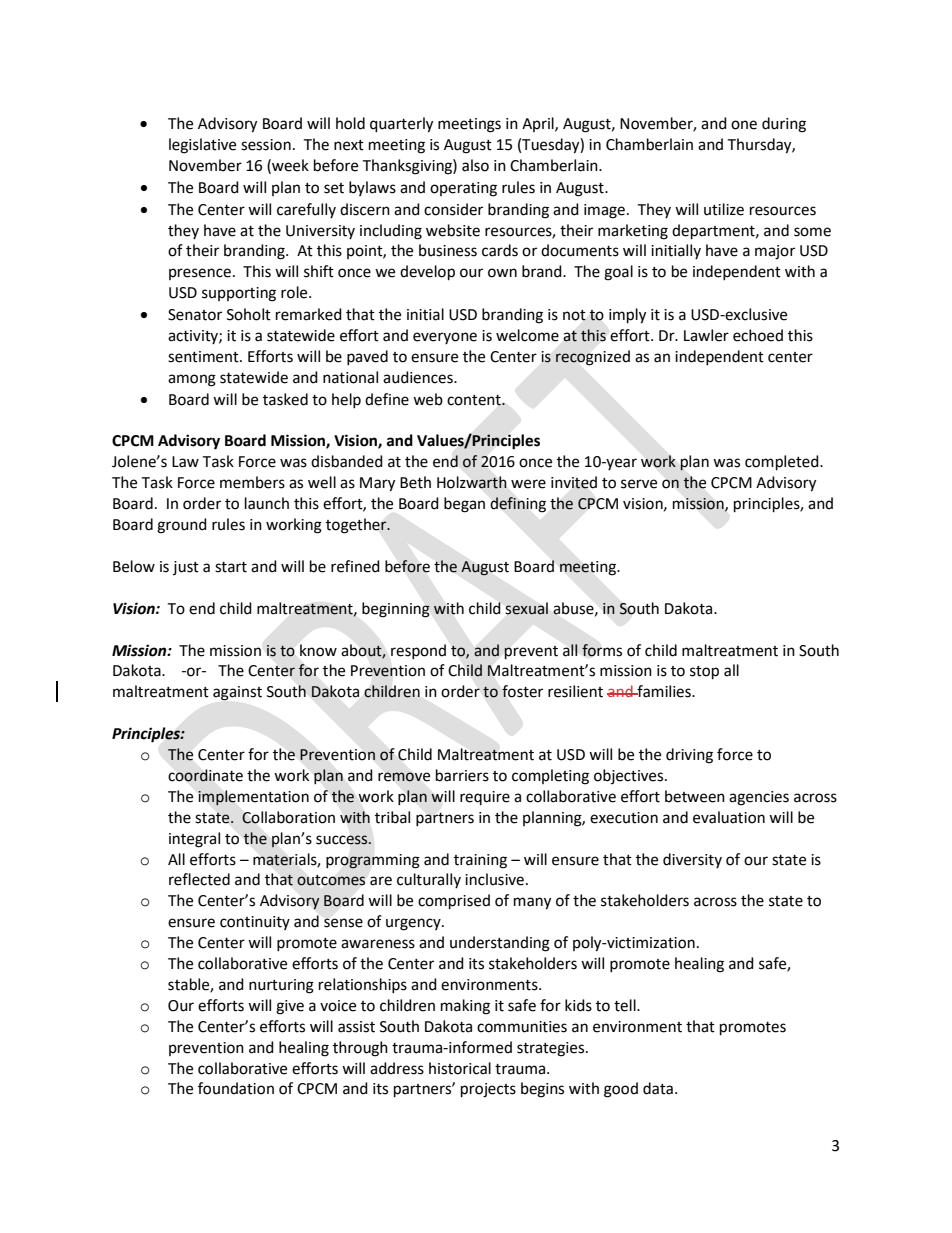  Describe the element at coordinates (202, 146) in the page. I see `legislative` at that location.
